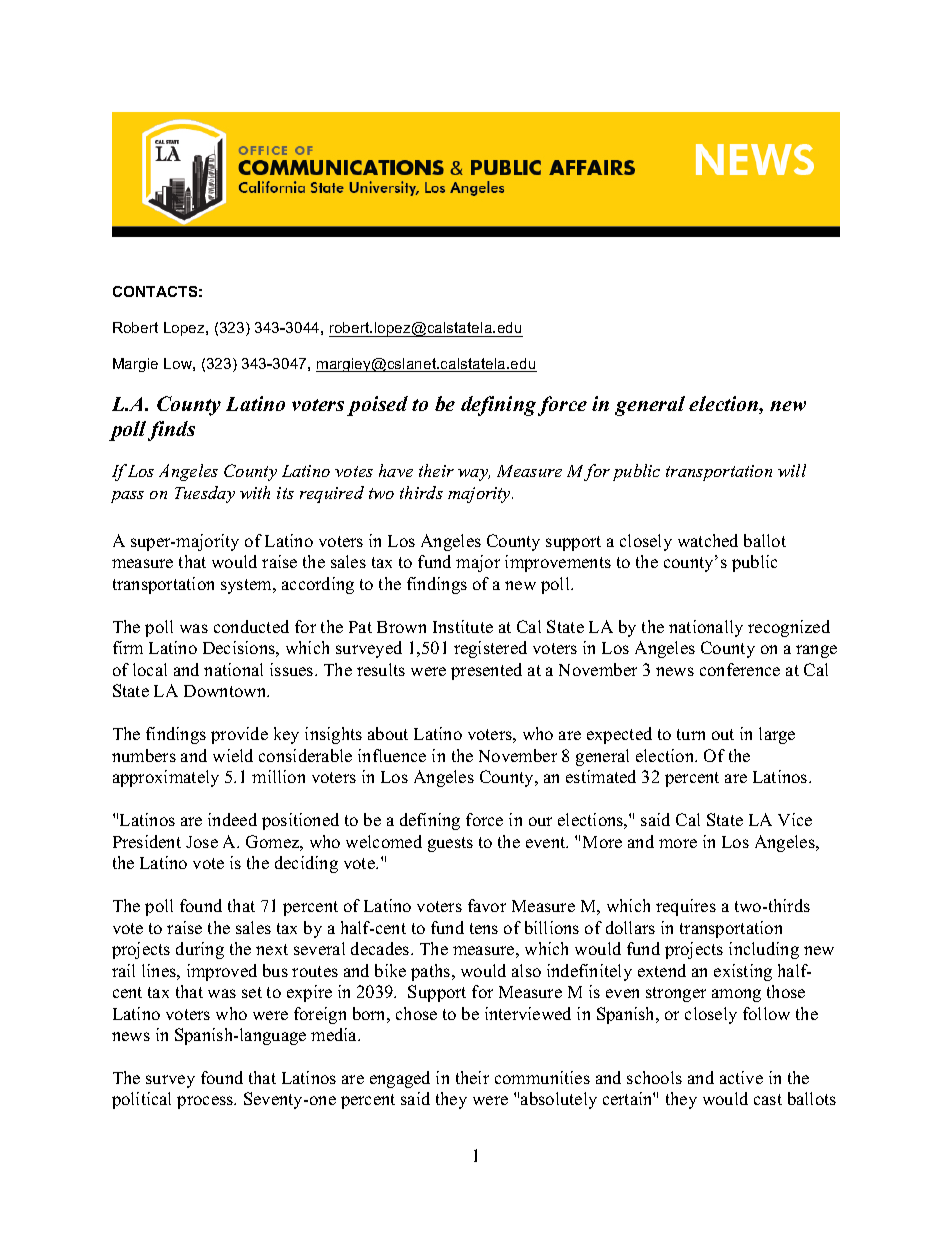 The image size is (952, 1233). I want to click on way, so click(474, 475).
